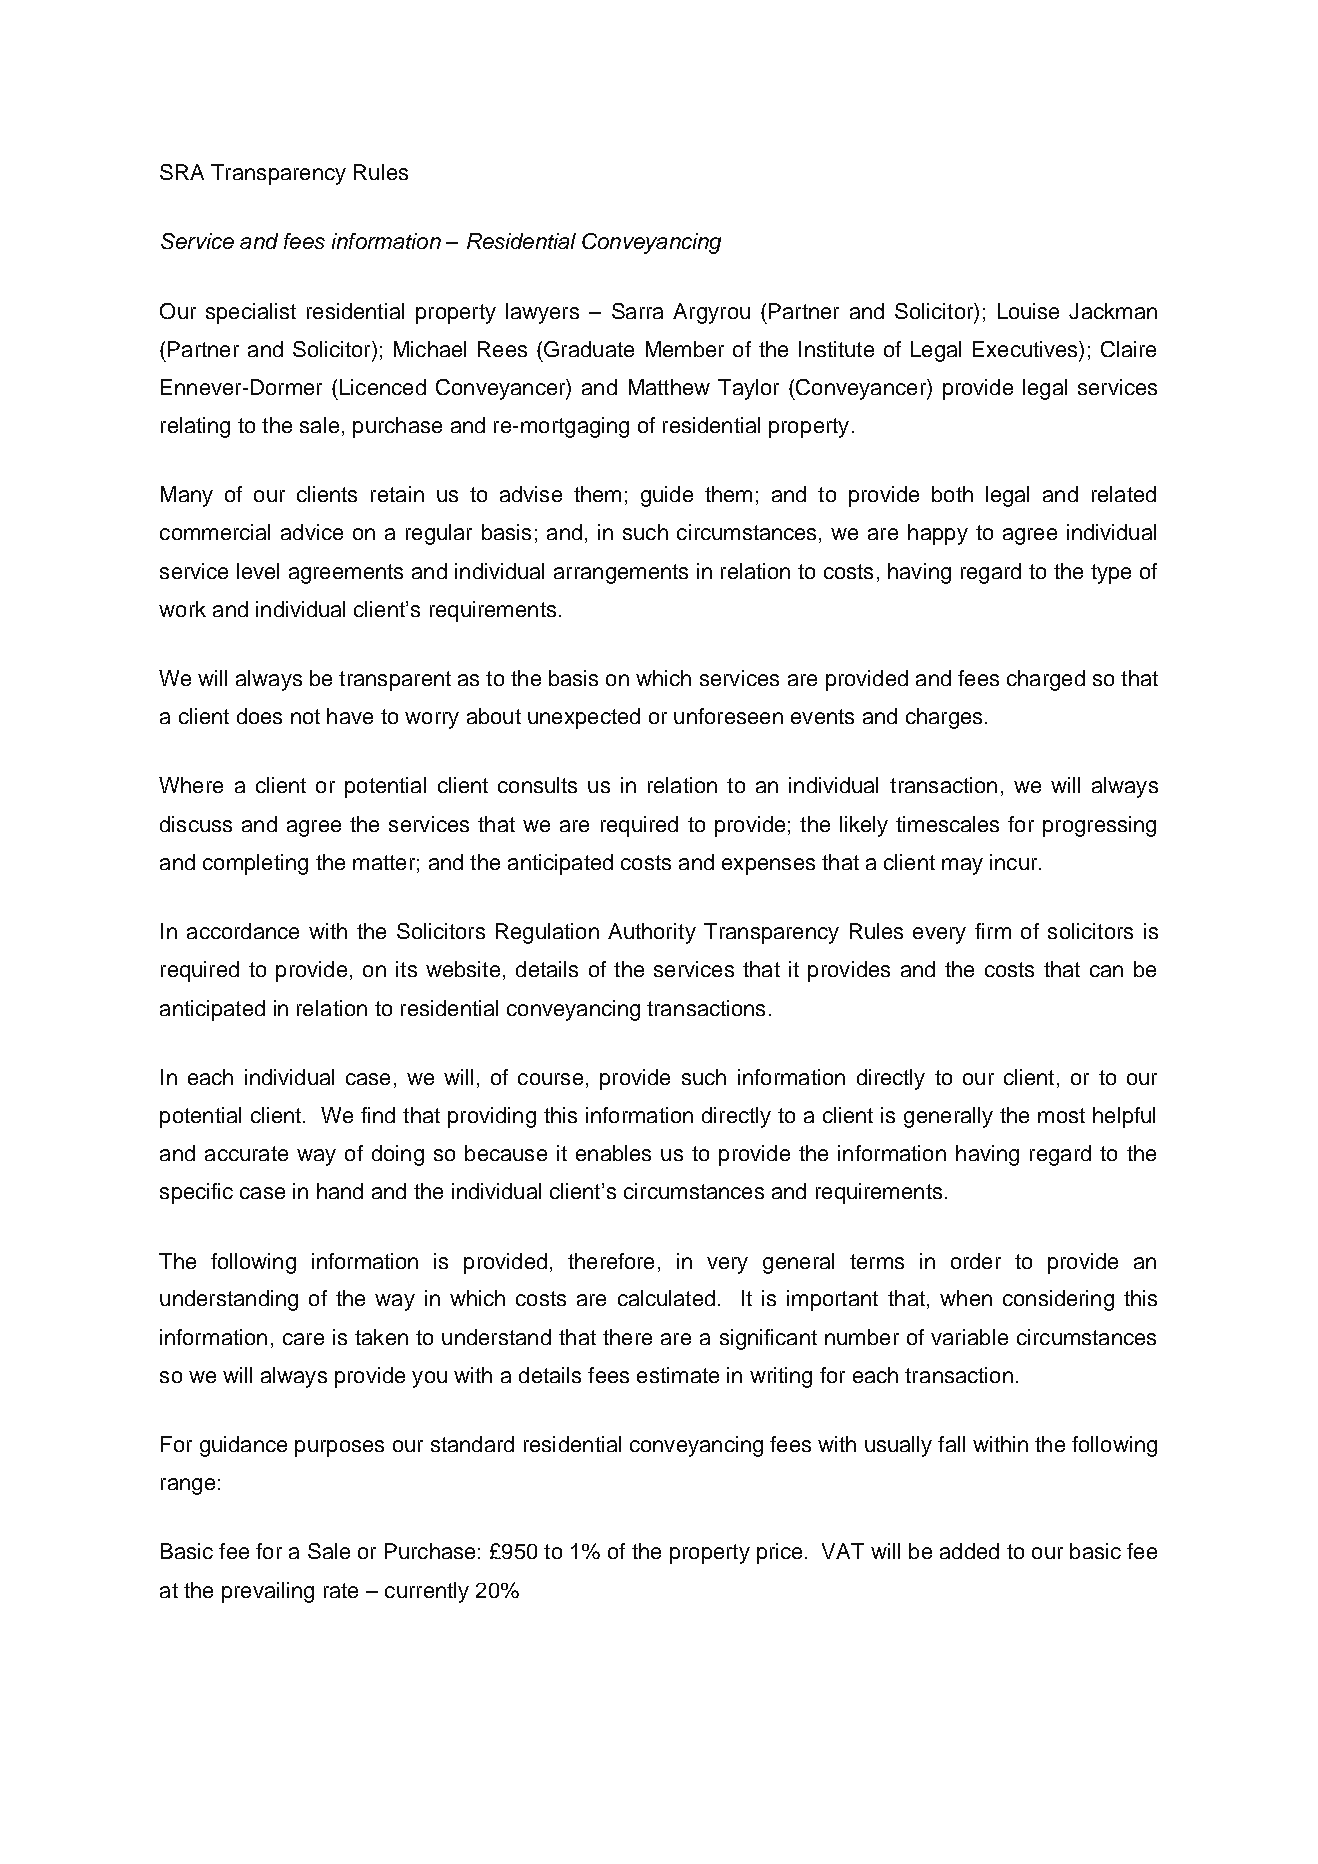  Describe the element at coordinates (182, 172) in the page. I see `SRA` at that location.
